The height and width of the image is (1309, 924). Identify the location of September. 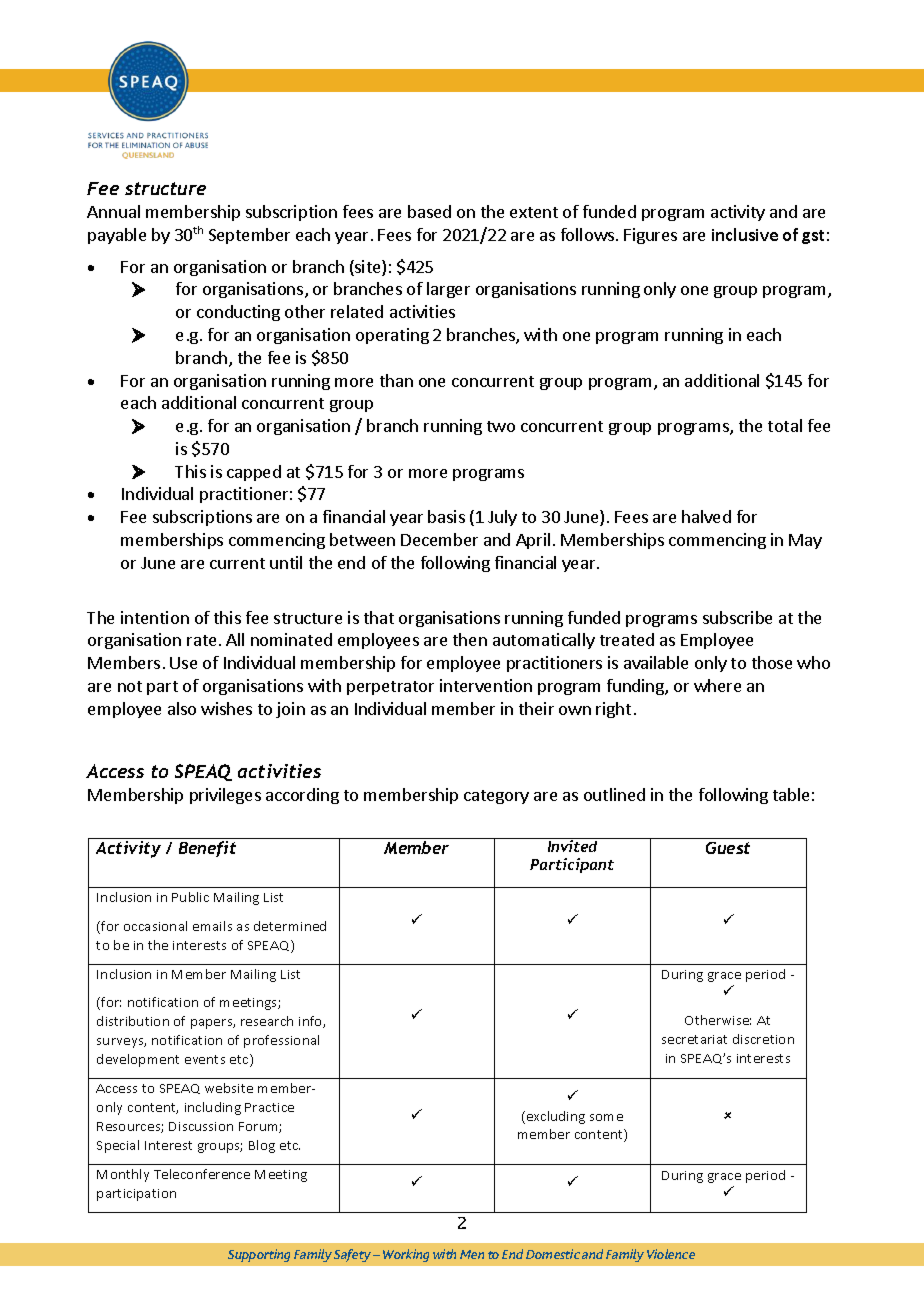
(249, 236).
